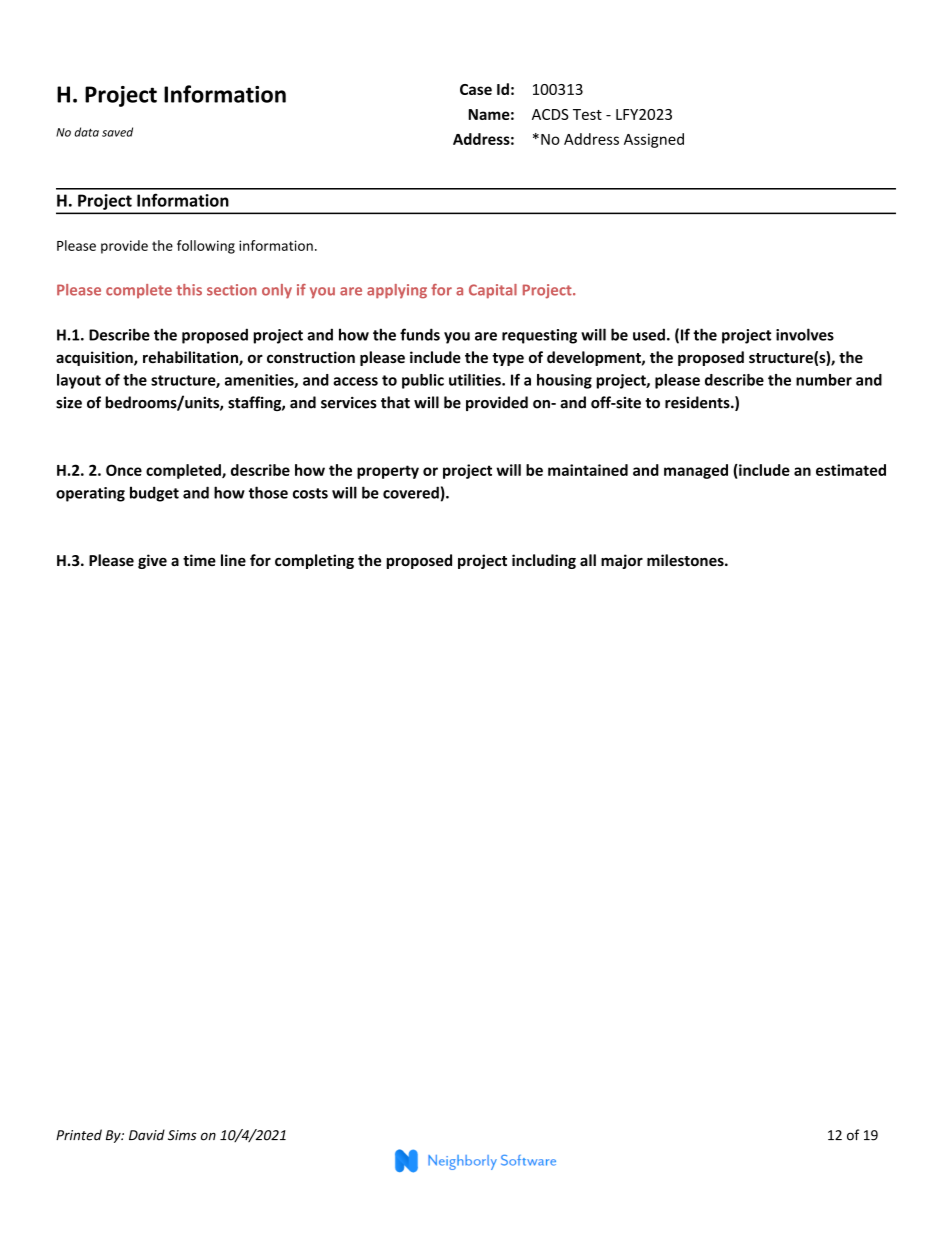 Image resolution: width=952 pixels, height=1233 pixels. Describe the element at coordinates (622, 561) in the screenshot. I see `major` at that location.
